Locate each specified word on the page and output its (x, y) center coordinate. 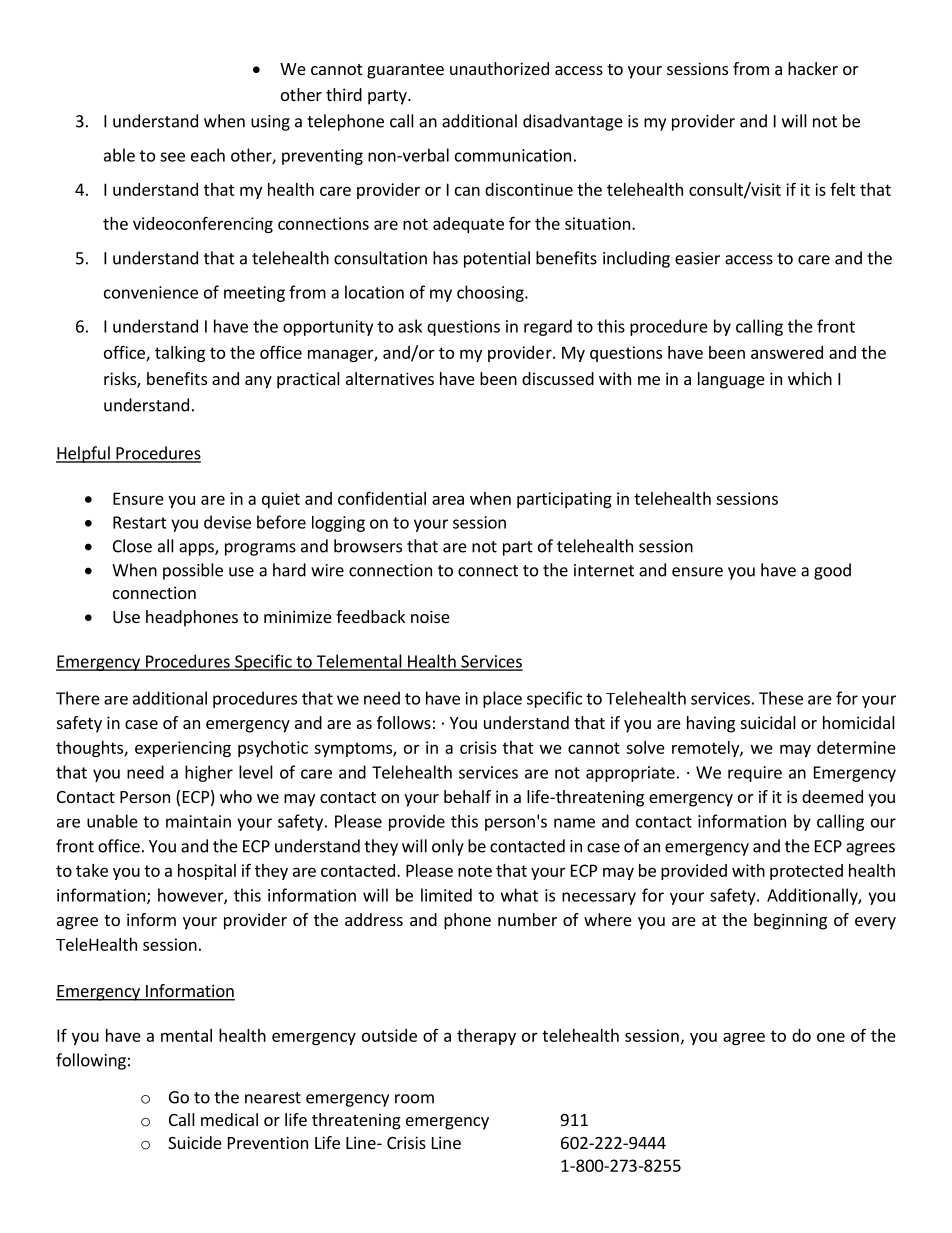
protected (806, 872)
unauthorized (499, 68)
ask (410, 326)
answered (787, 352)
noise (430, 616)
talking (180, 354)
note (475, 871)
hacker (813, 68)
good (832, 571)
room (414, 1099)
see (172, 157)
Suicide (195, 1142)
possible (193, 571)
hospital (207, 872)
